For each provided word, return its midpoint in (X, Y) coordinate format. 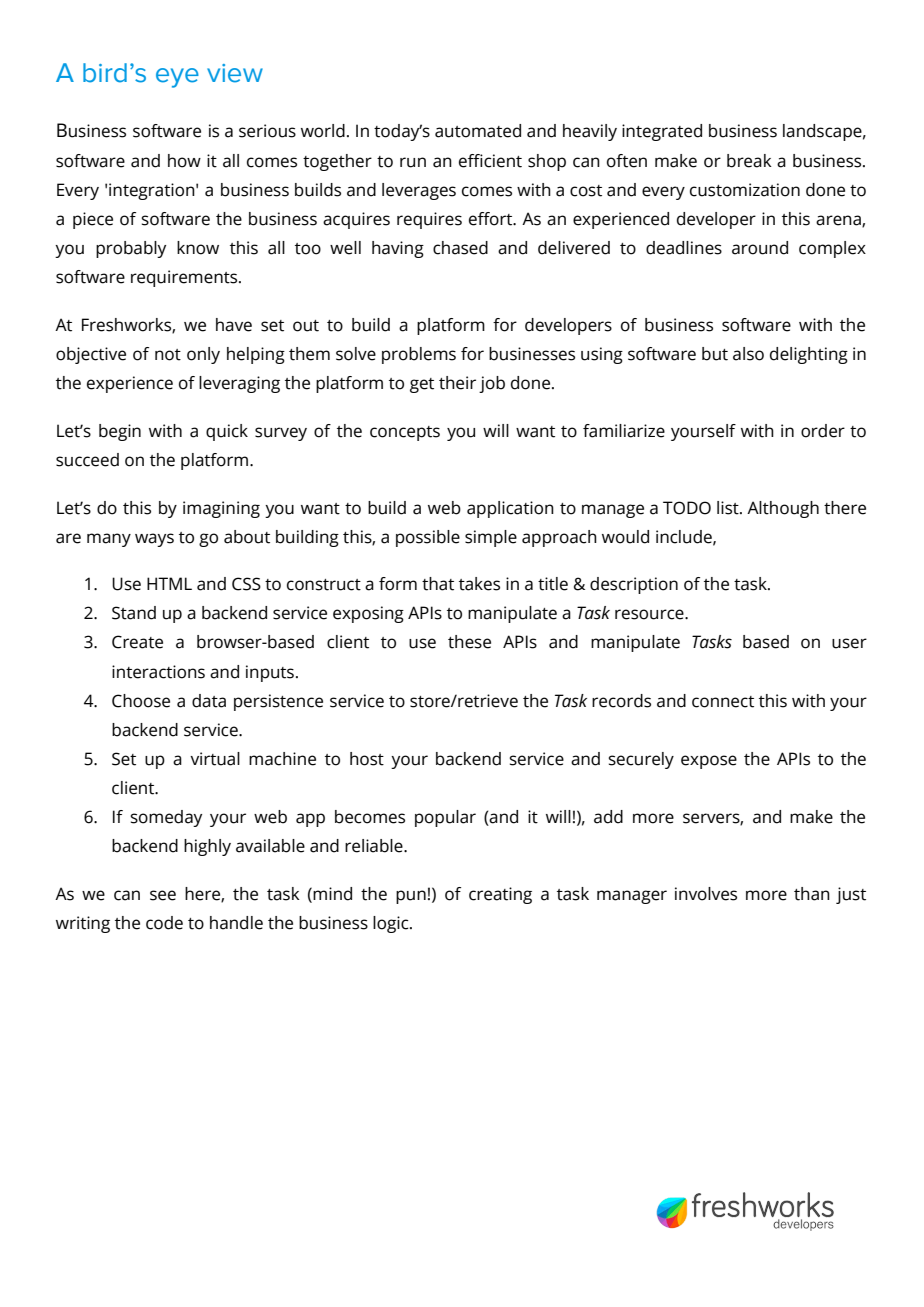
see (163, 895)
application (510, 509)
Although (783, 509)
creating (500, 895)
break (749, 161)
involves (706, 894)
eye (177, 78)
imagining (221, 509)
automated (478, 131)
